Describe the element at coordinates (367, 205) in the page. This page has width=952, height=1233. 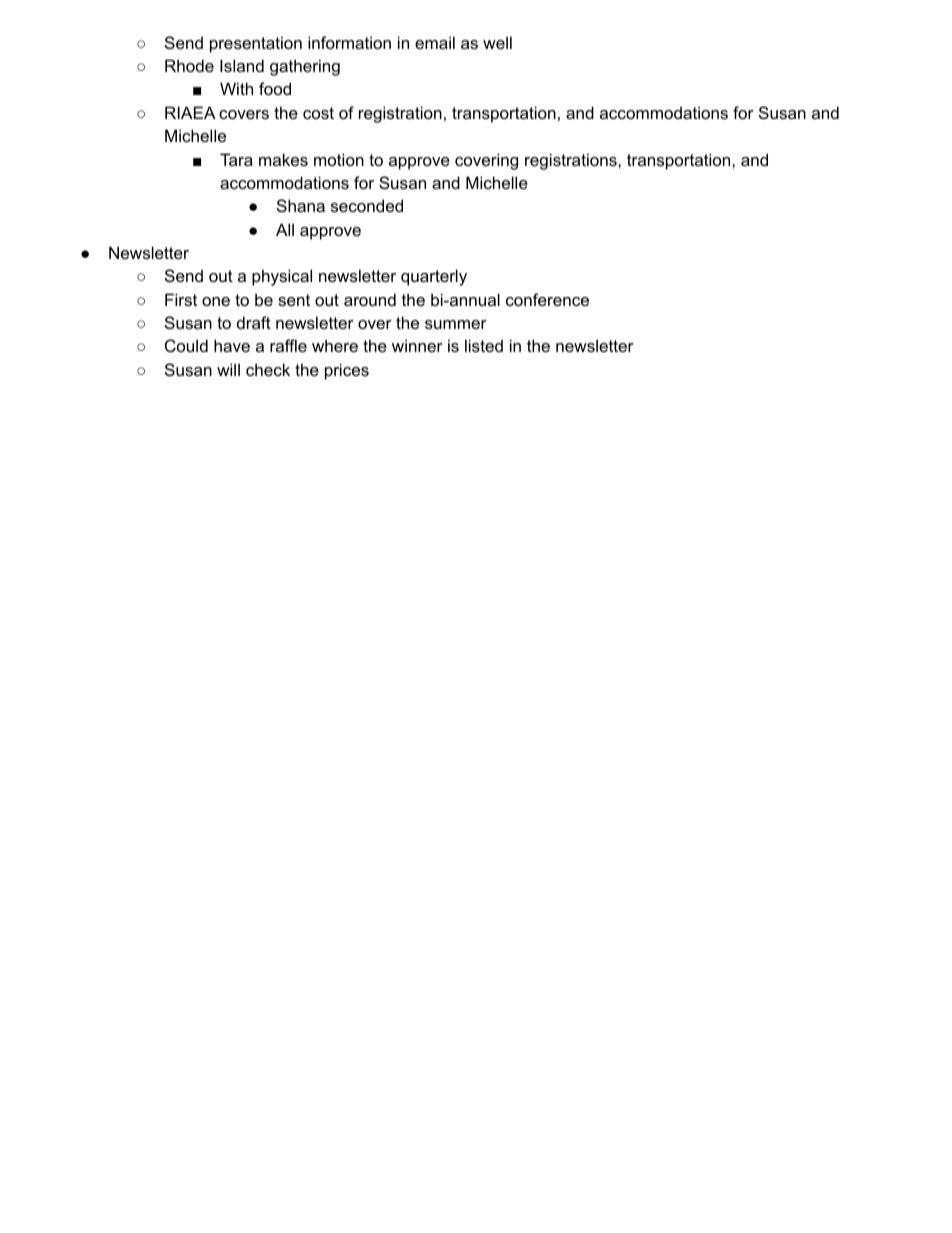
I see `seconded` at that location.
